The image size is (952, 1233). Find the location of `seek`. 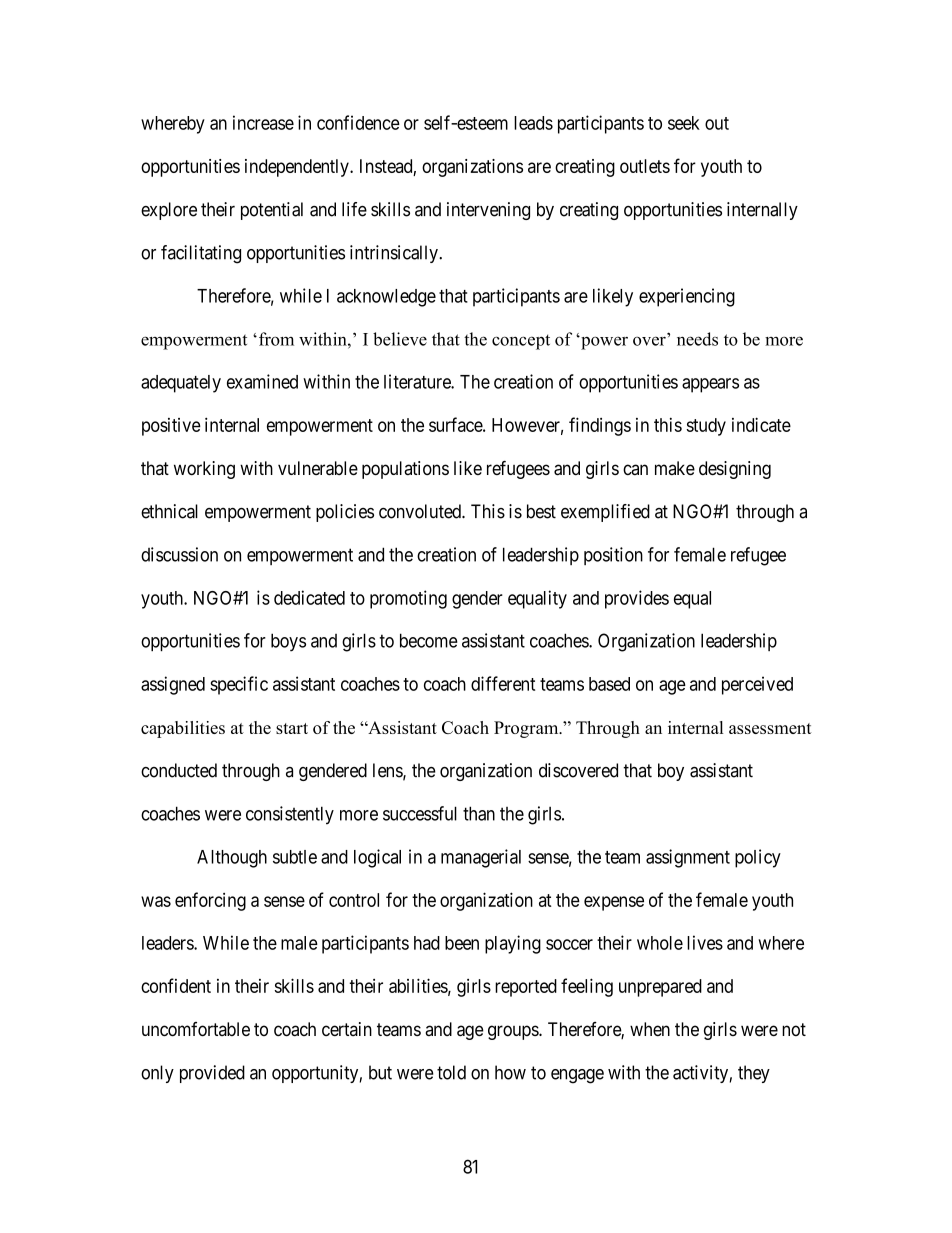

seek is located at coordinates (684, 123).
